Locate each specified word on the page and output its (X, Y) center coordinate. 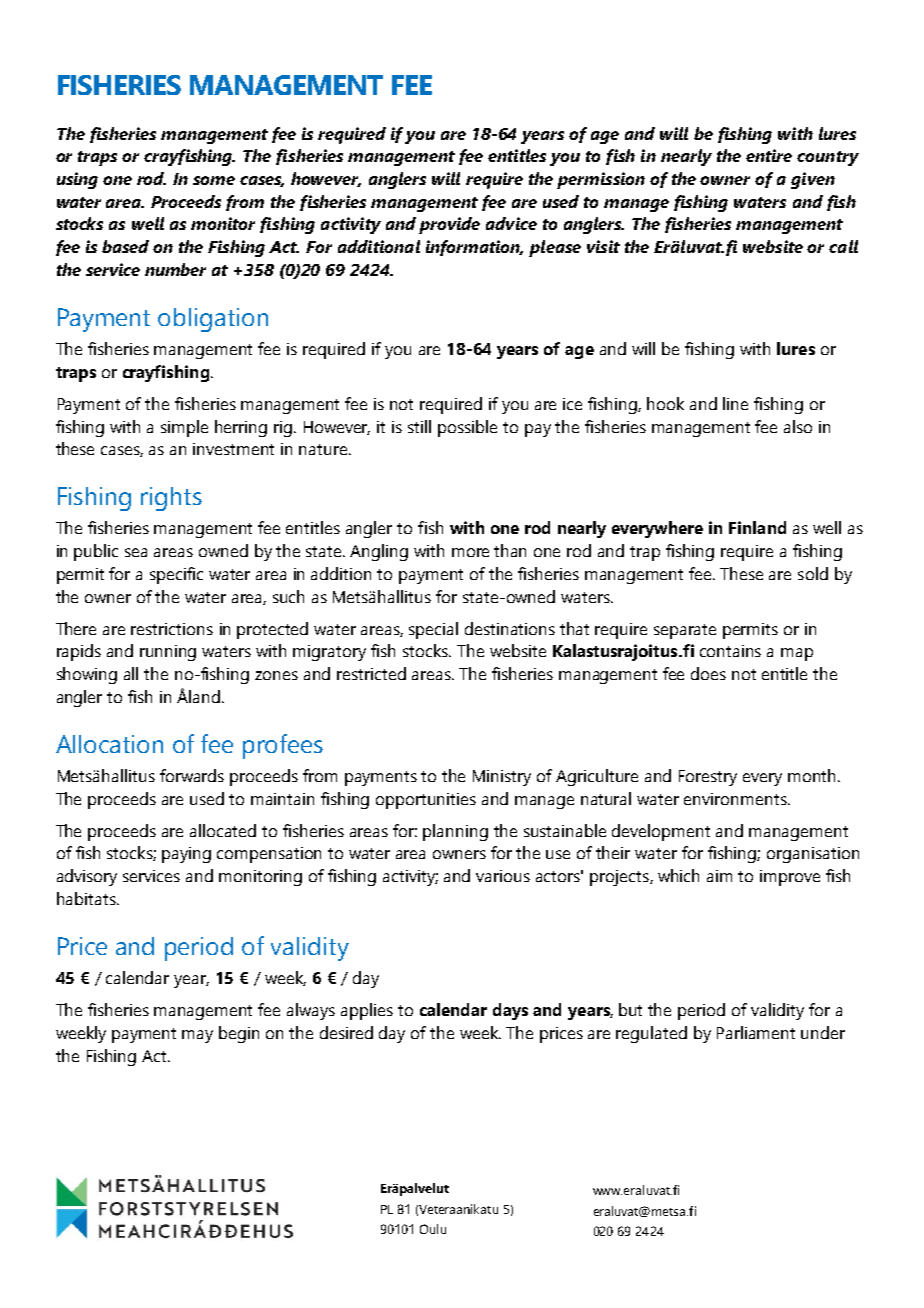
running (168, 653)
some (214, 180)
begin (239, 1034)
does (708, 673)
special (433, 630)
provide (449, 225)
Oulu (433, 1229)
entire (769, 155)
